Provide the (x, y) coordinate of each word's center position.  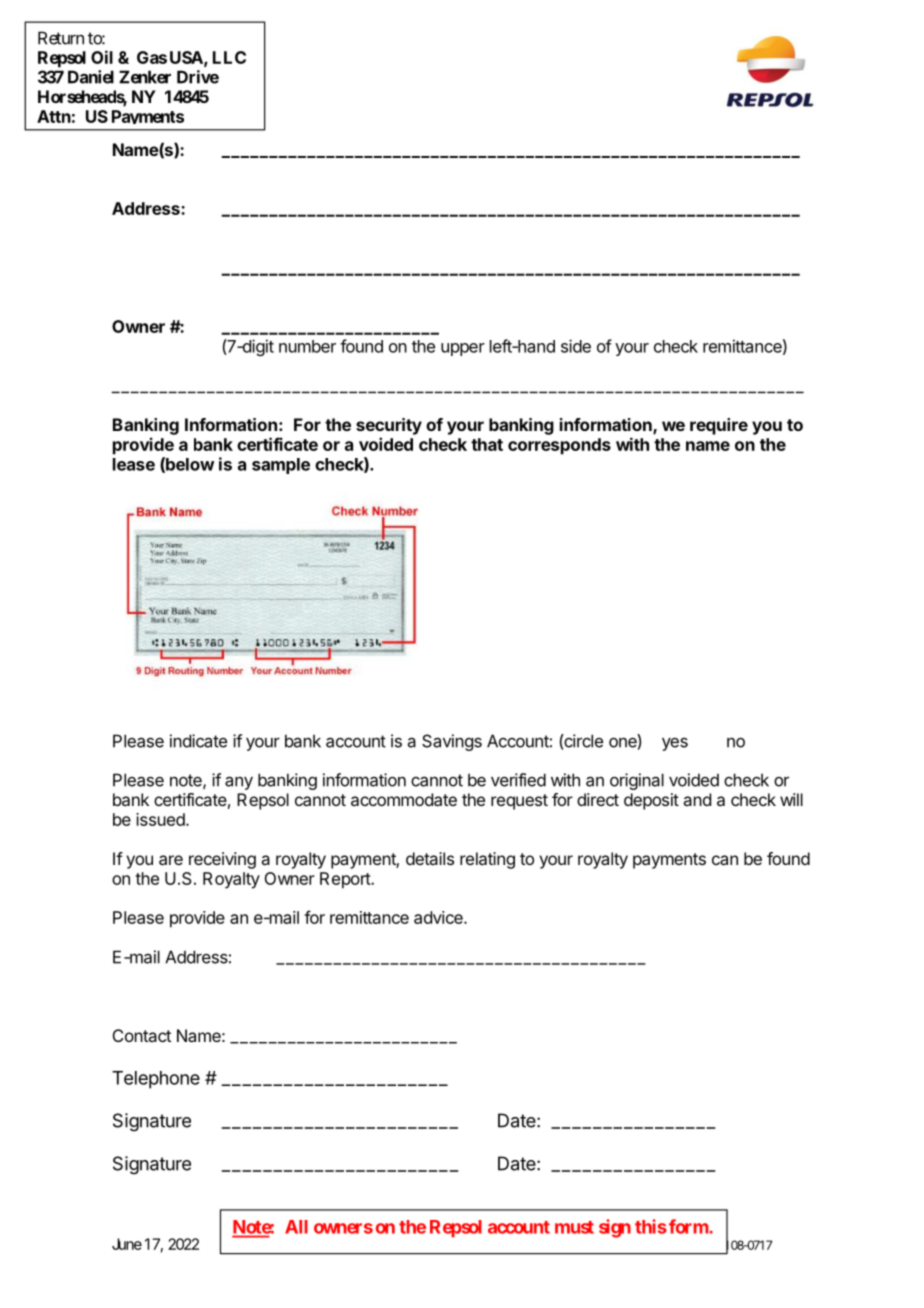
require (719, 426)
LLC (229, 57)
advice (439, 917)
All (296, 1227)
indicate (198, 741)
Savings (452, 742)
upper (463, 349)
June (127, 1244)
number (307, 346)
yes (675, 744)
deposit (651, 801)
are (171, 860)
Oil (102, 57)
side (576, 346)
